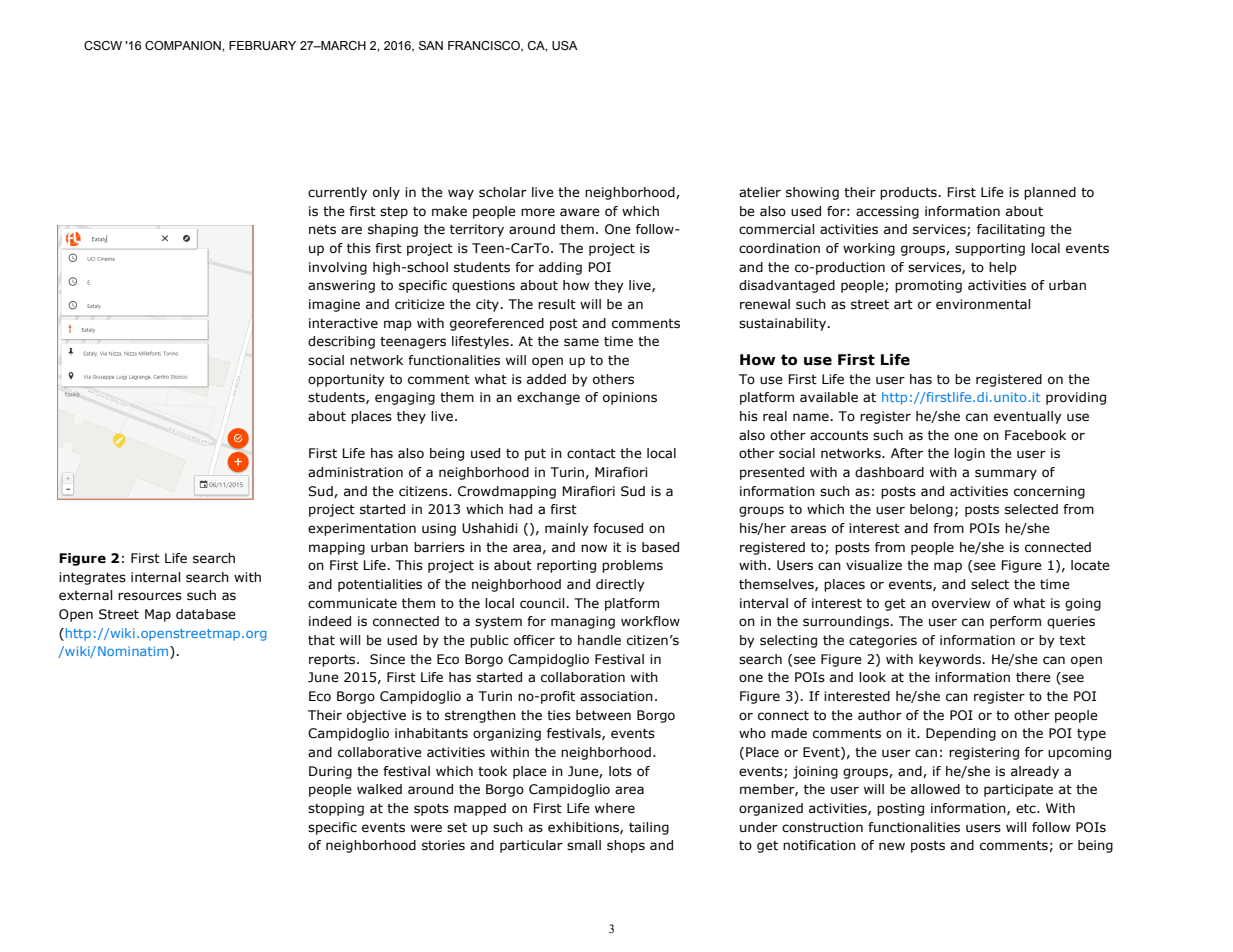 The height and width of the screenshot is (952, 1233). I want to click on USA, so click(565, 45).
